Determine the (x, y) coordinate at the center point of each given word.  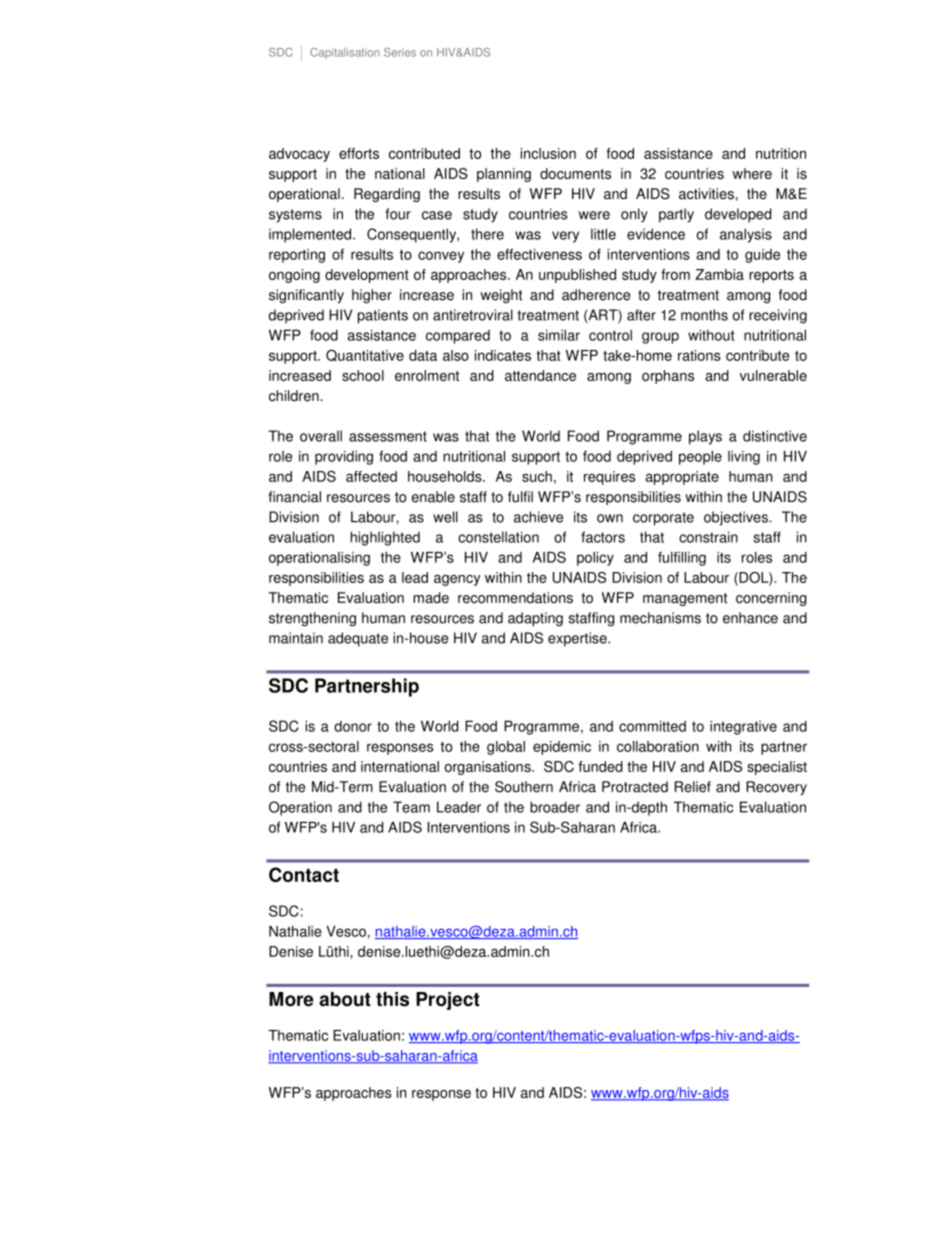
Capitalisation (345, 53)
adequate (358, 639)
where (752, 173)
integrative (743, 727)
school (363, 375)
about (345, 999)
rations (699, 355)
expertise (578, 639)
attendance (540, 375)
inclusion (548, 153)
